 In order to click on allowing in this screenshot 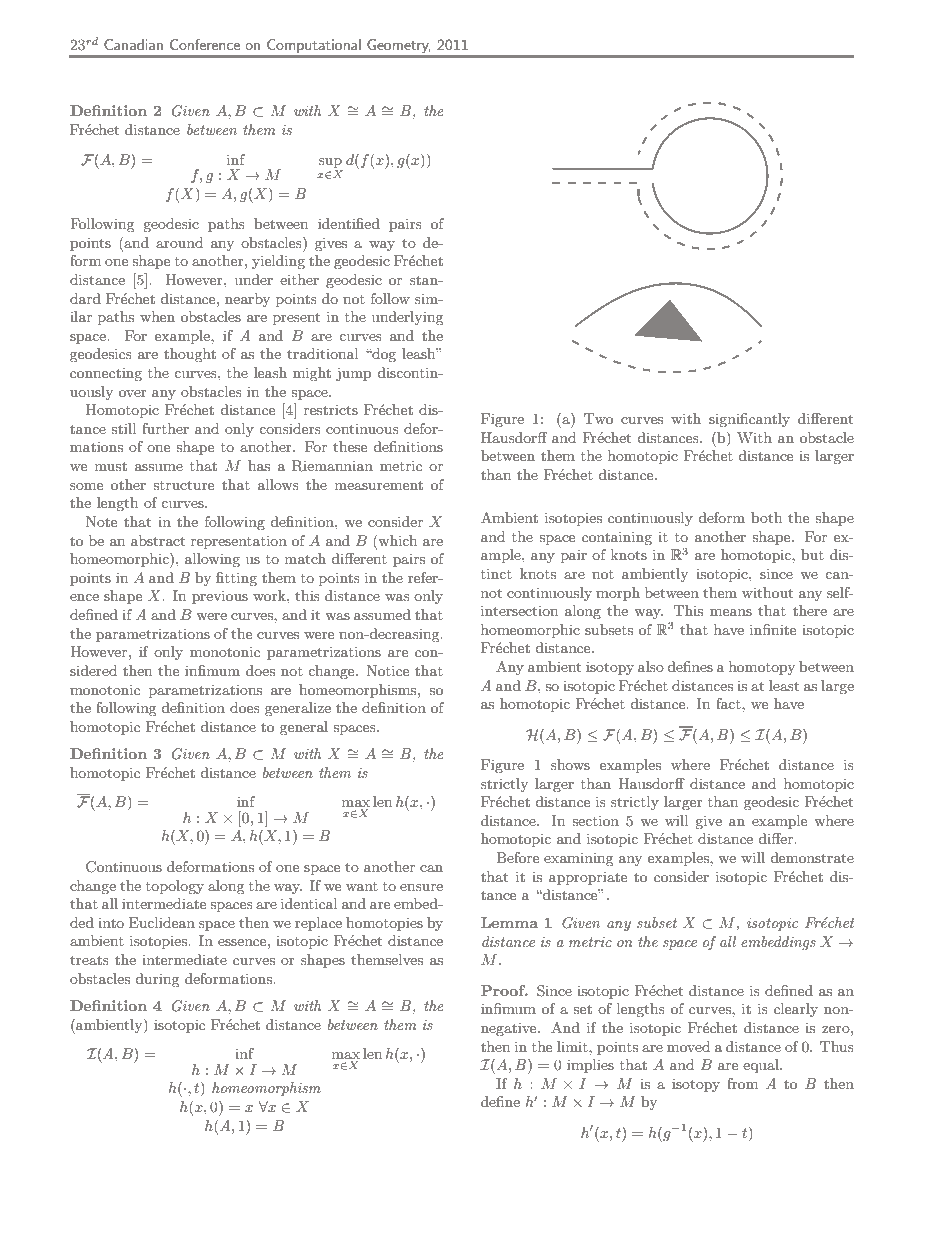, I will do `click(212, 560)`.
